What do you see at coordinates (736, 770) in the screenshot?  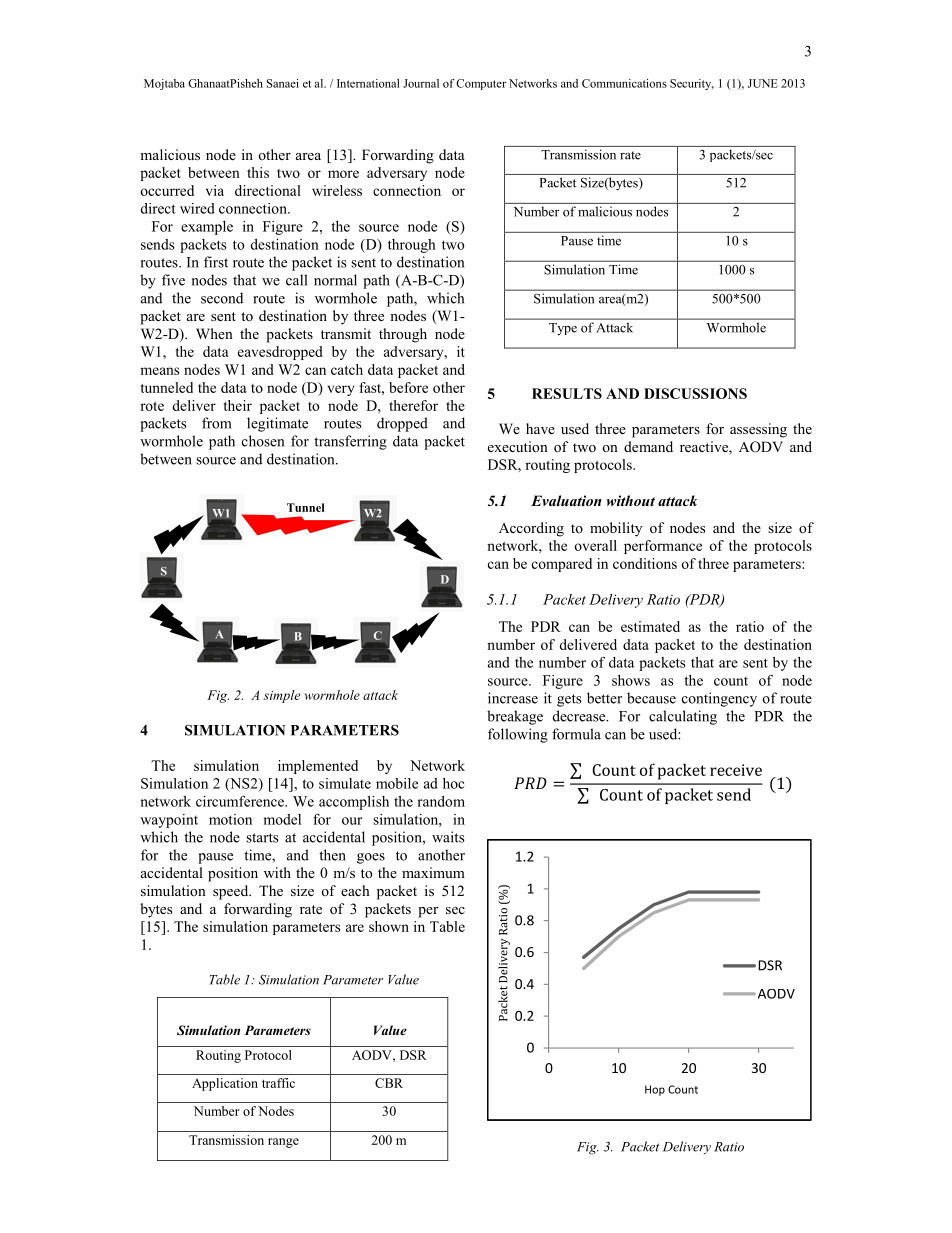 I see `receive` at bounding box center [736, 770].
